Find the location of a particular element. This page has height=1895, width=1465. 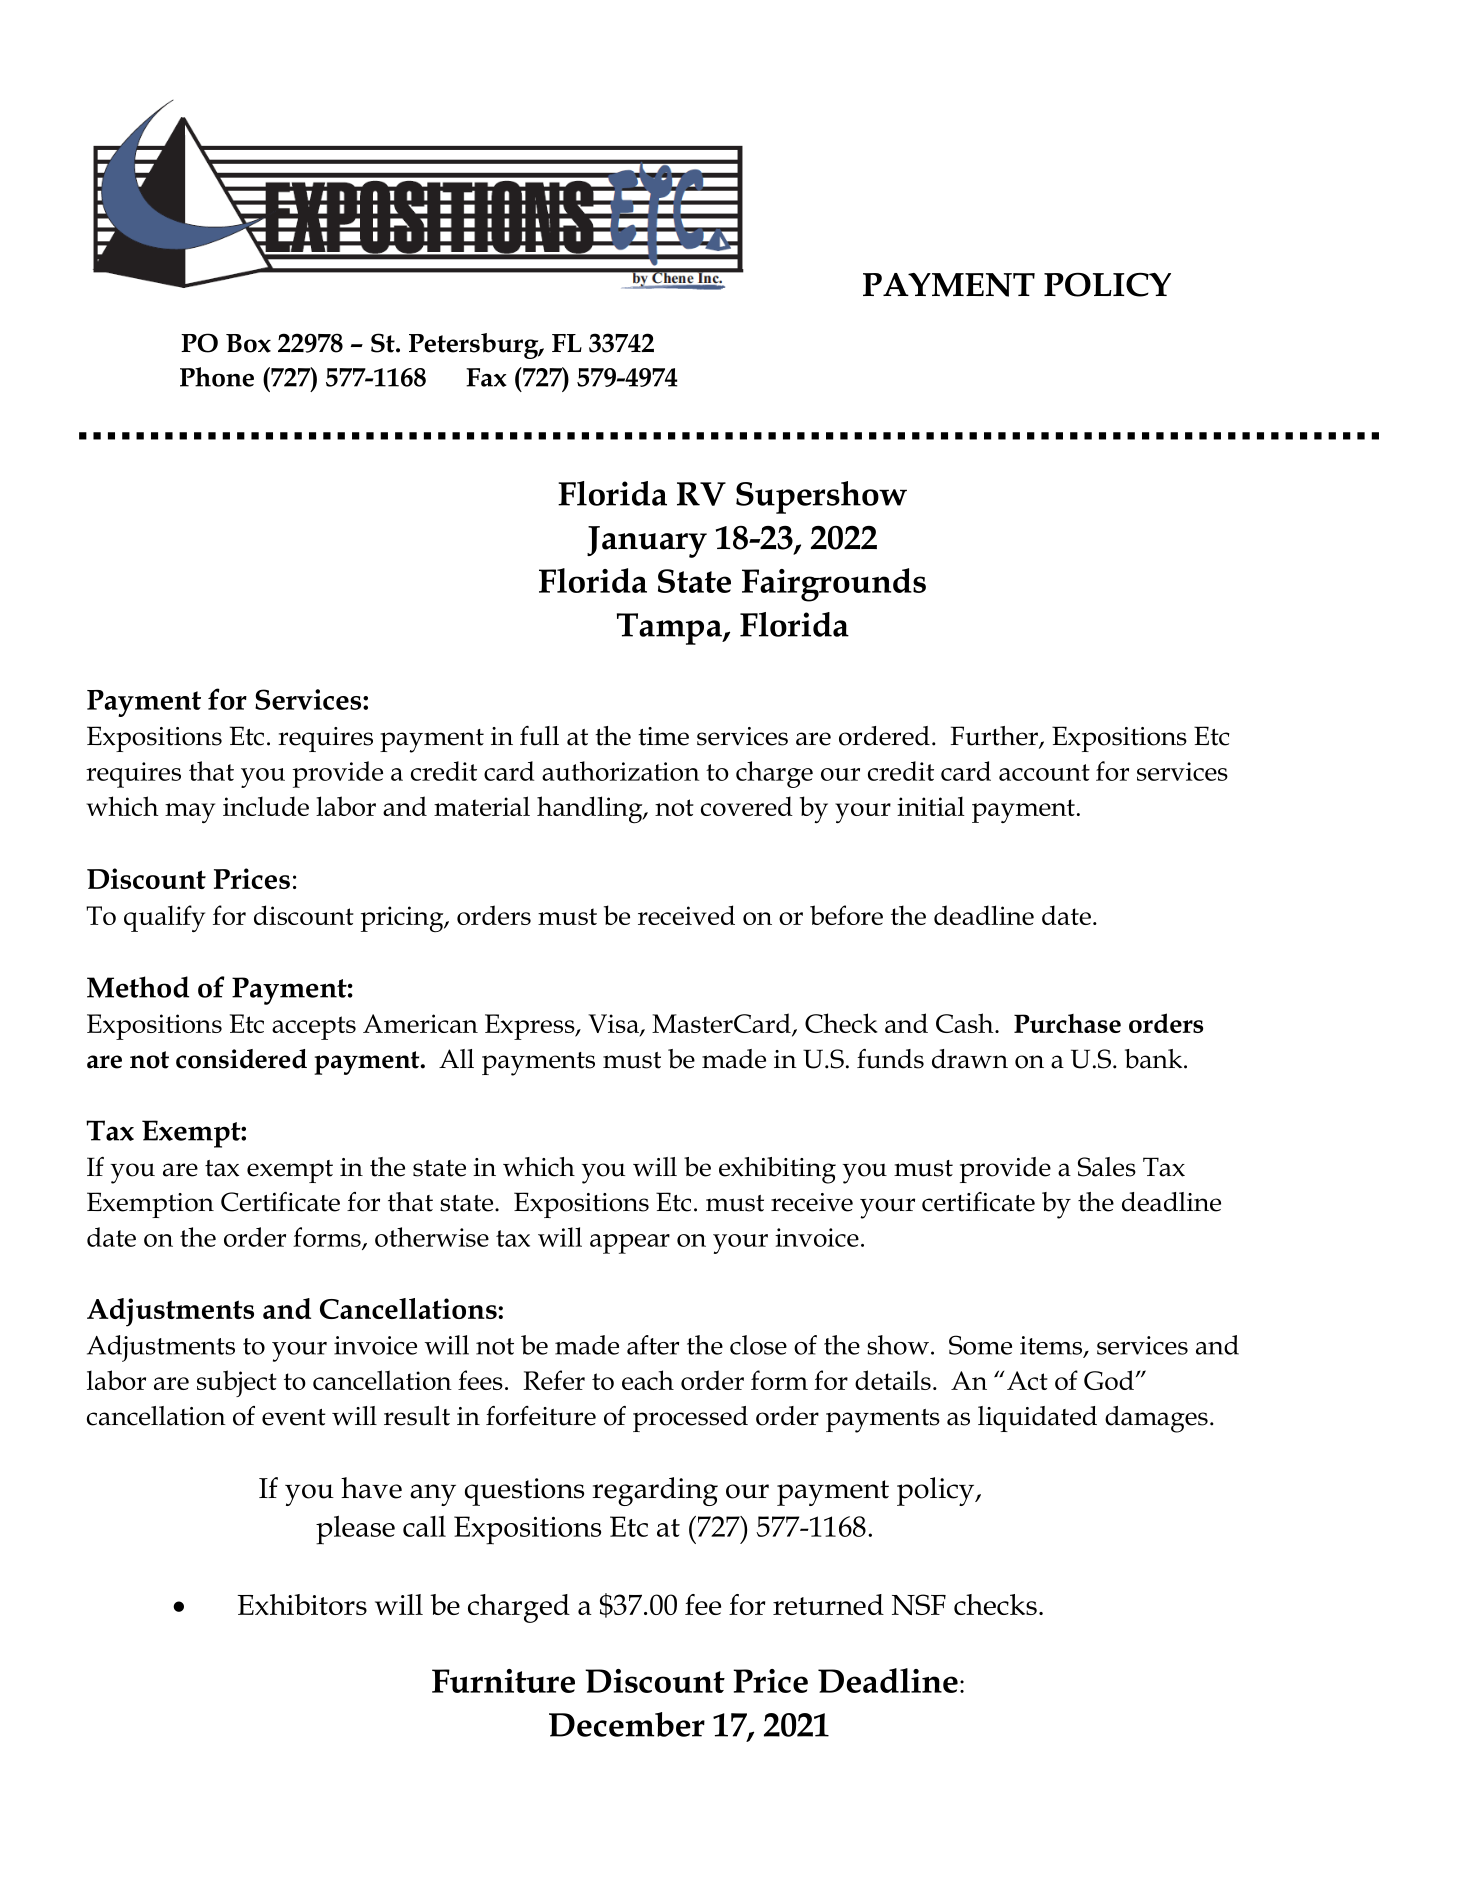

account is located at coordinates (1044, 772).
